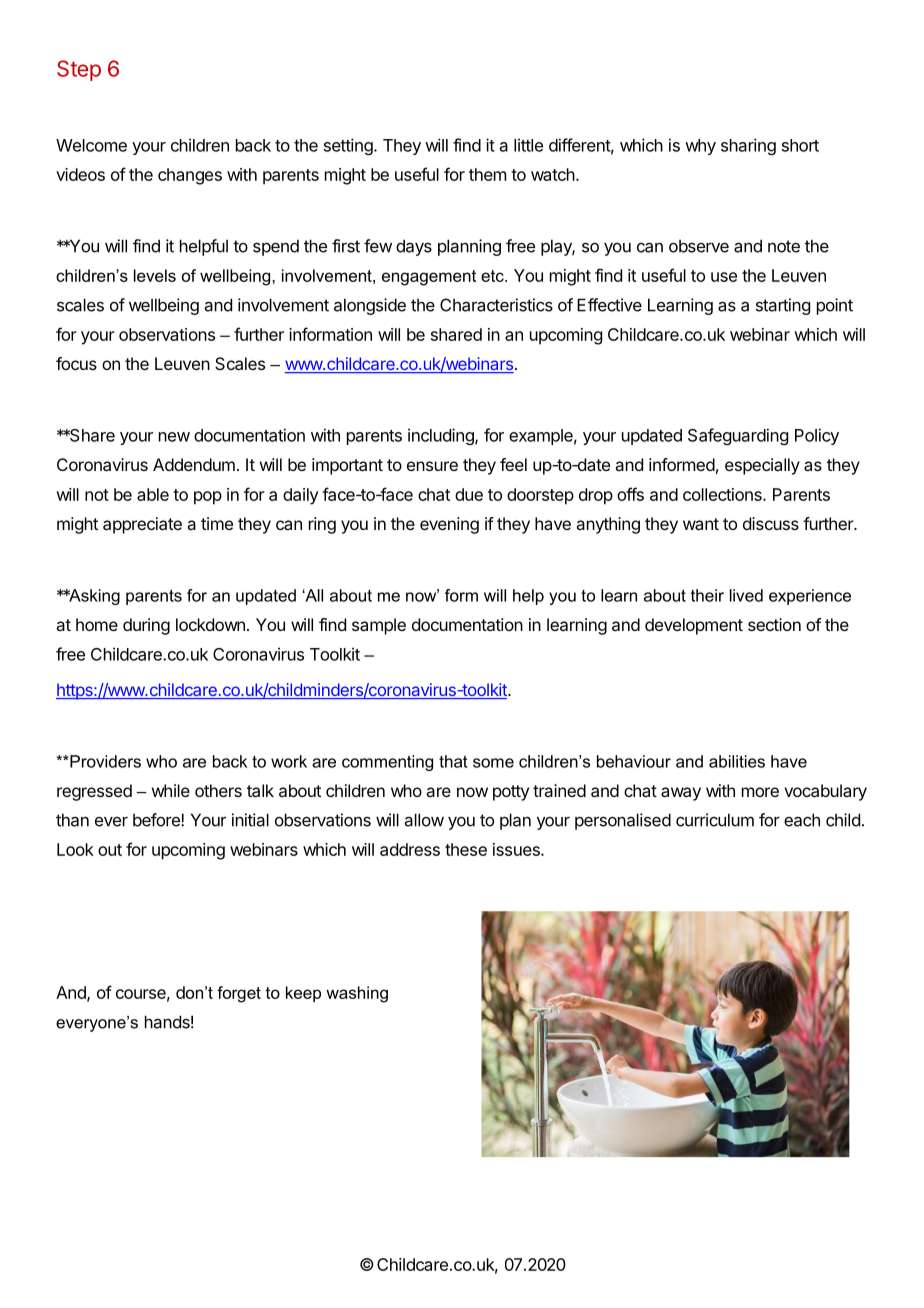 This screenshot has height=1308, width=924. I want to click on Providers, so click(104, 761).
